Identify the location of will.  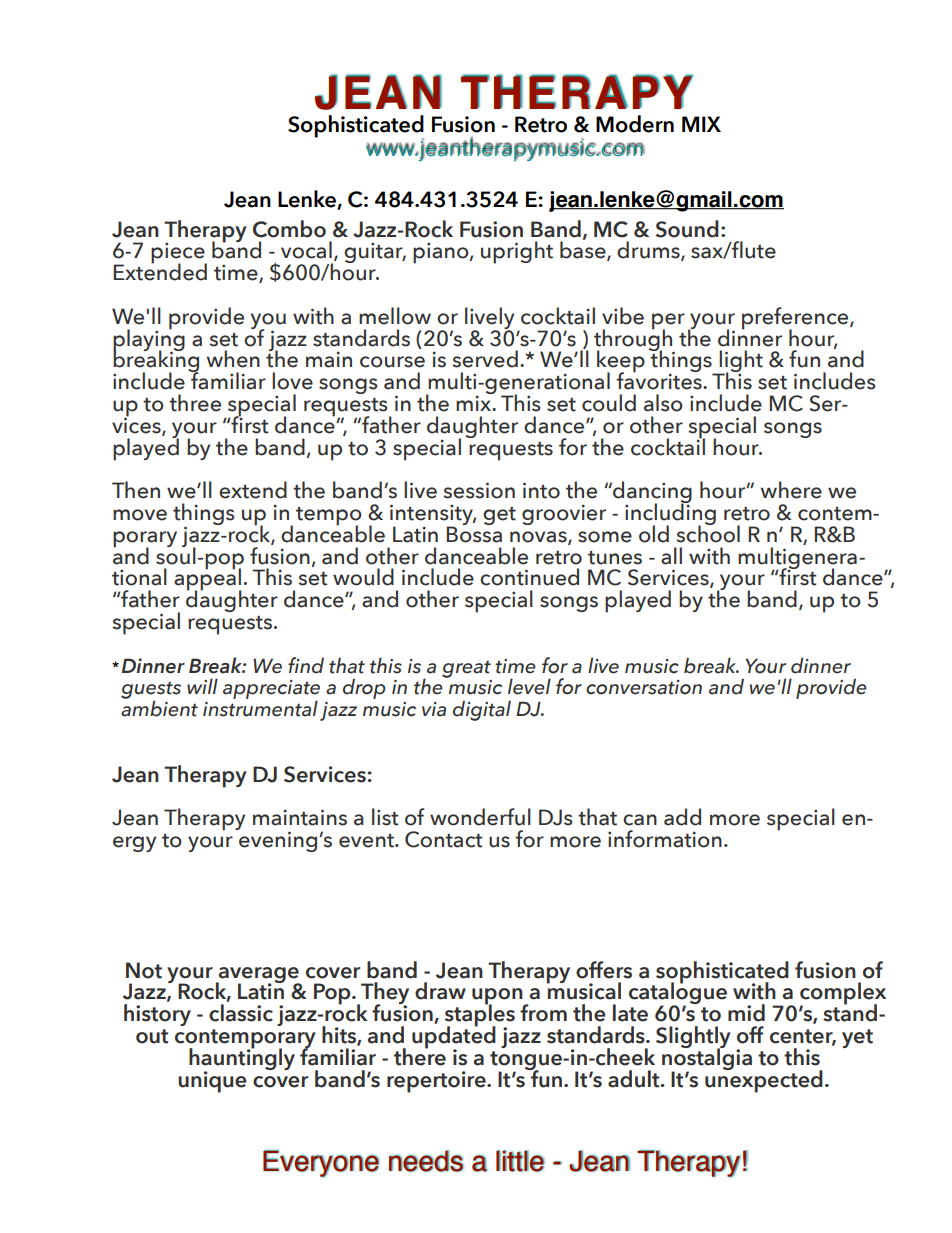
(202, 686).
